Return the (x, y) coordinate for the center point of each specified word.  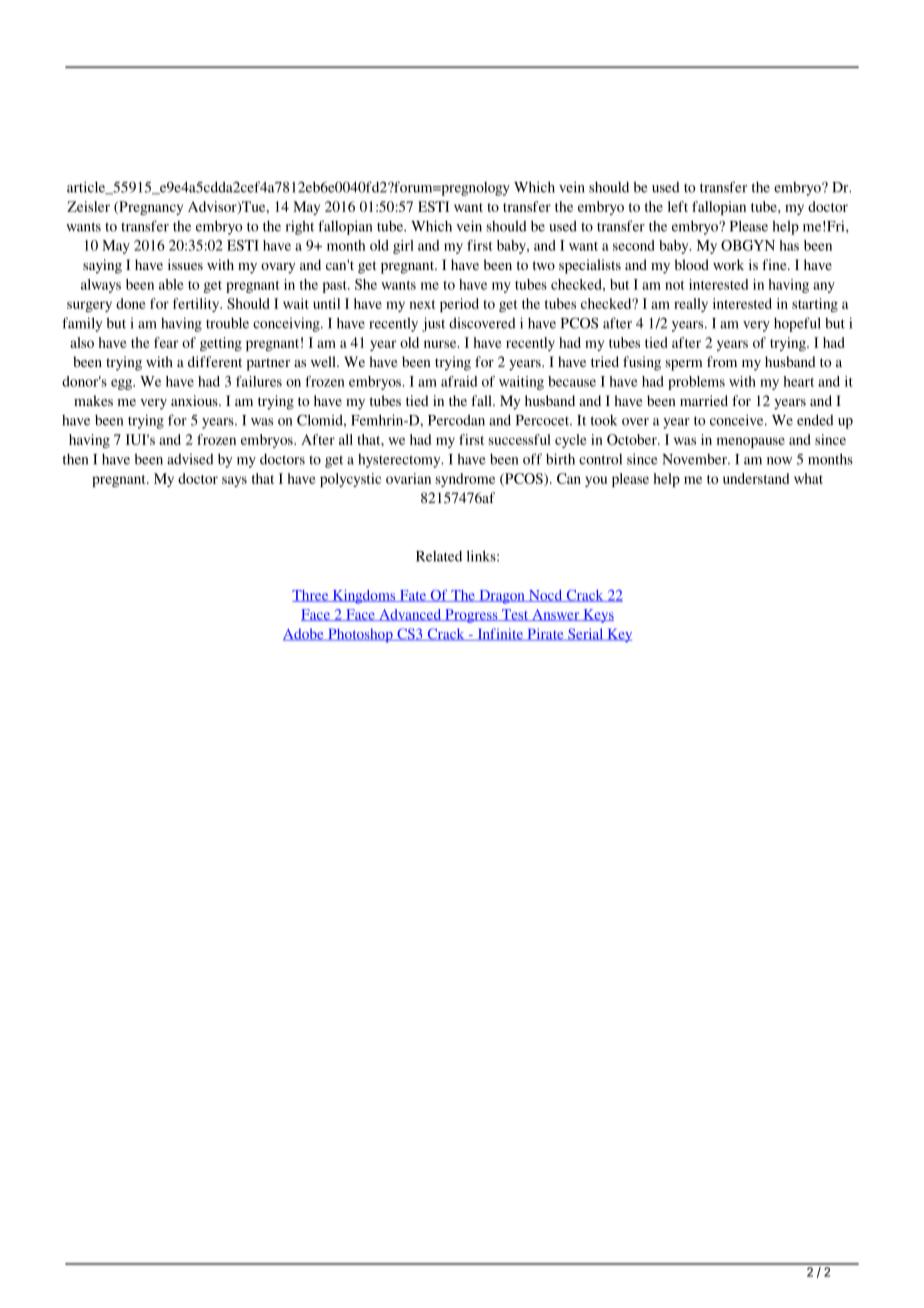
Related (439, 556)
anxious (195, 400)
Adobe (304, 634)
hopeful (797, 324)
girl (403, 247)
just (433, 324)
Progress (471, 616)
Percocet (544, 420)
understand (756, 478)
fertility (197, 305)
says (234, 481)
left (678, 206)
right (300, 227)
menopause (751, 442)
